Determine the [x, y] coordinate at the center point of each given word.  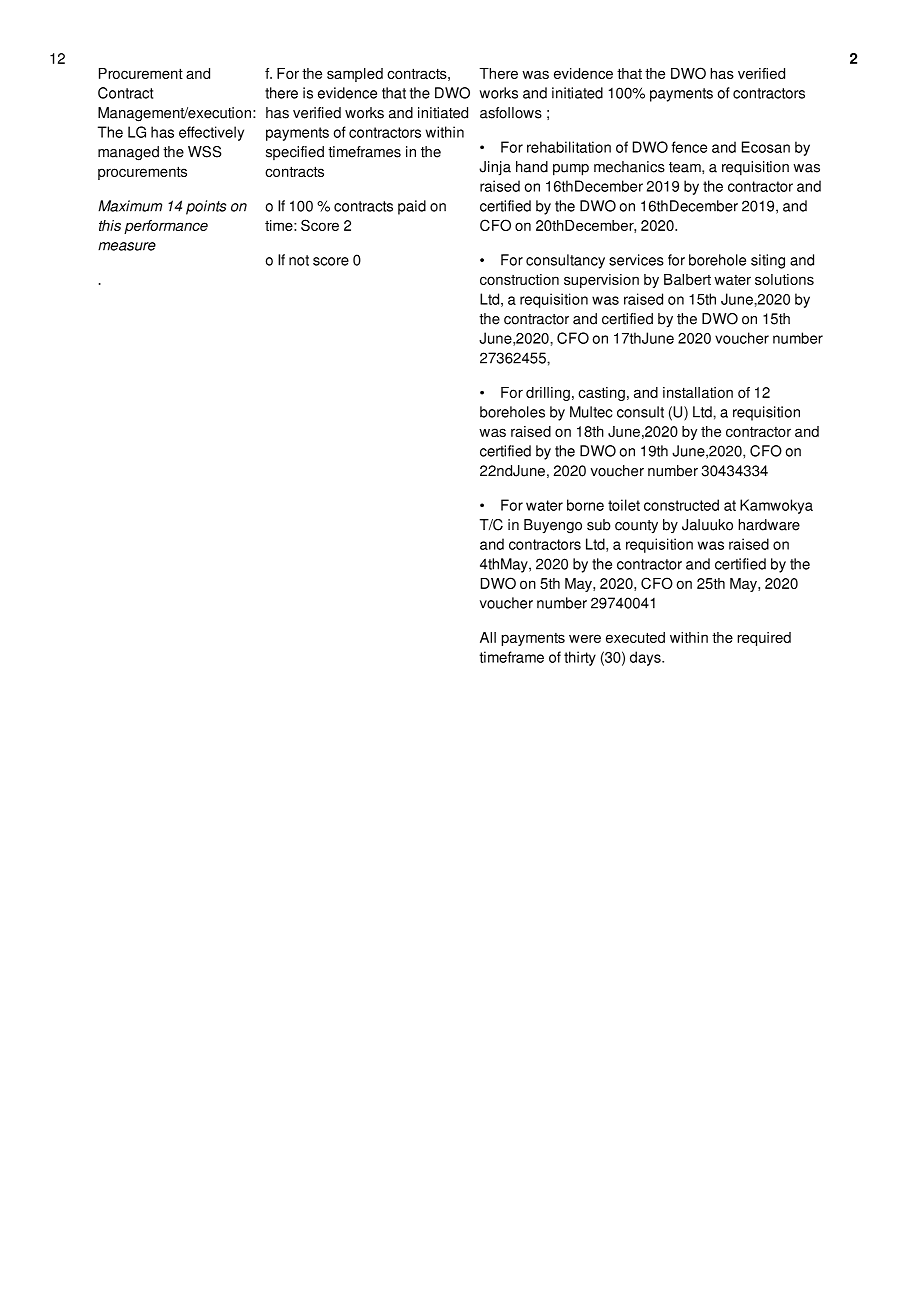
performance [166, 227]
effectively [211, 133]
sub [599, 525]
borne [585, 505]
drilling [548, 394]
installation [698, 392]
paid [412, 207]
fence [689, 147]
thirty [580, 658]
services [636, 260]
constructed [681, 505]
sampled [355, 75]
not [299, 260]
